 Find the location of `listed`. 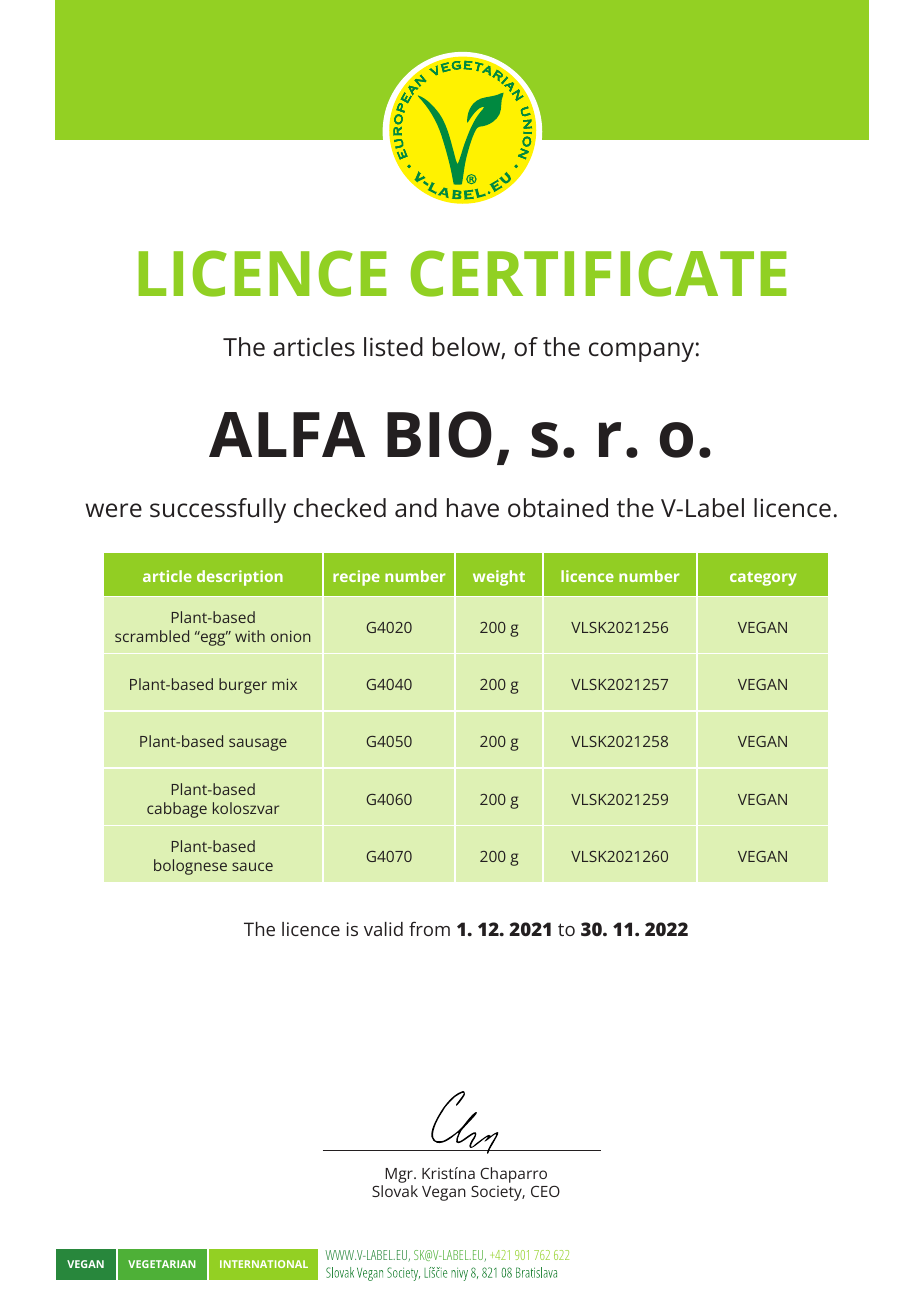

listed is located at coordinates (393, 347).
